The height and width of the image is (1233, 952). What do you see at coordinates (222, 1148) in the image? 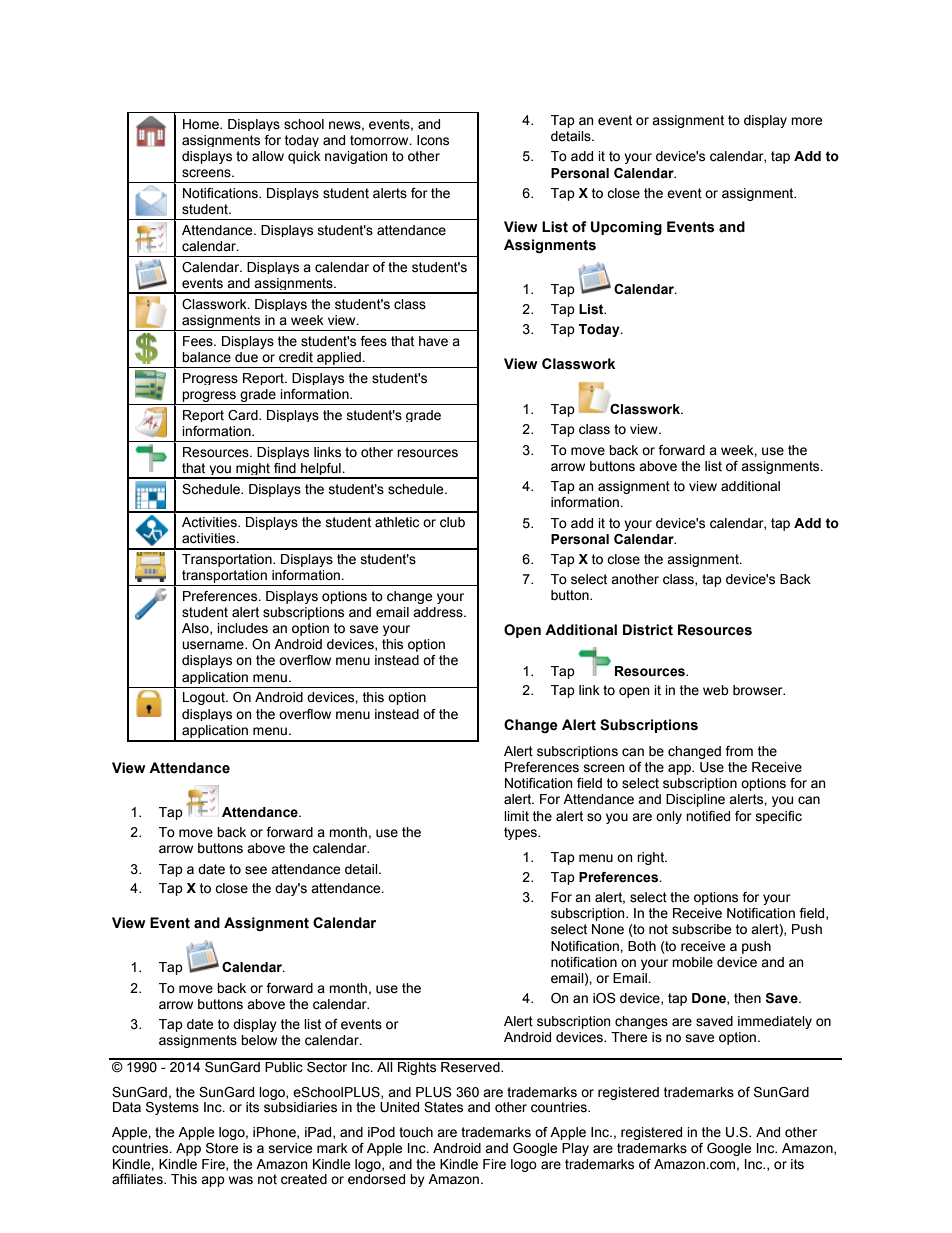
I see `Store` at bounding box center [222, 1148].
